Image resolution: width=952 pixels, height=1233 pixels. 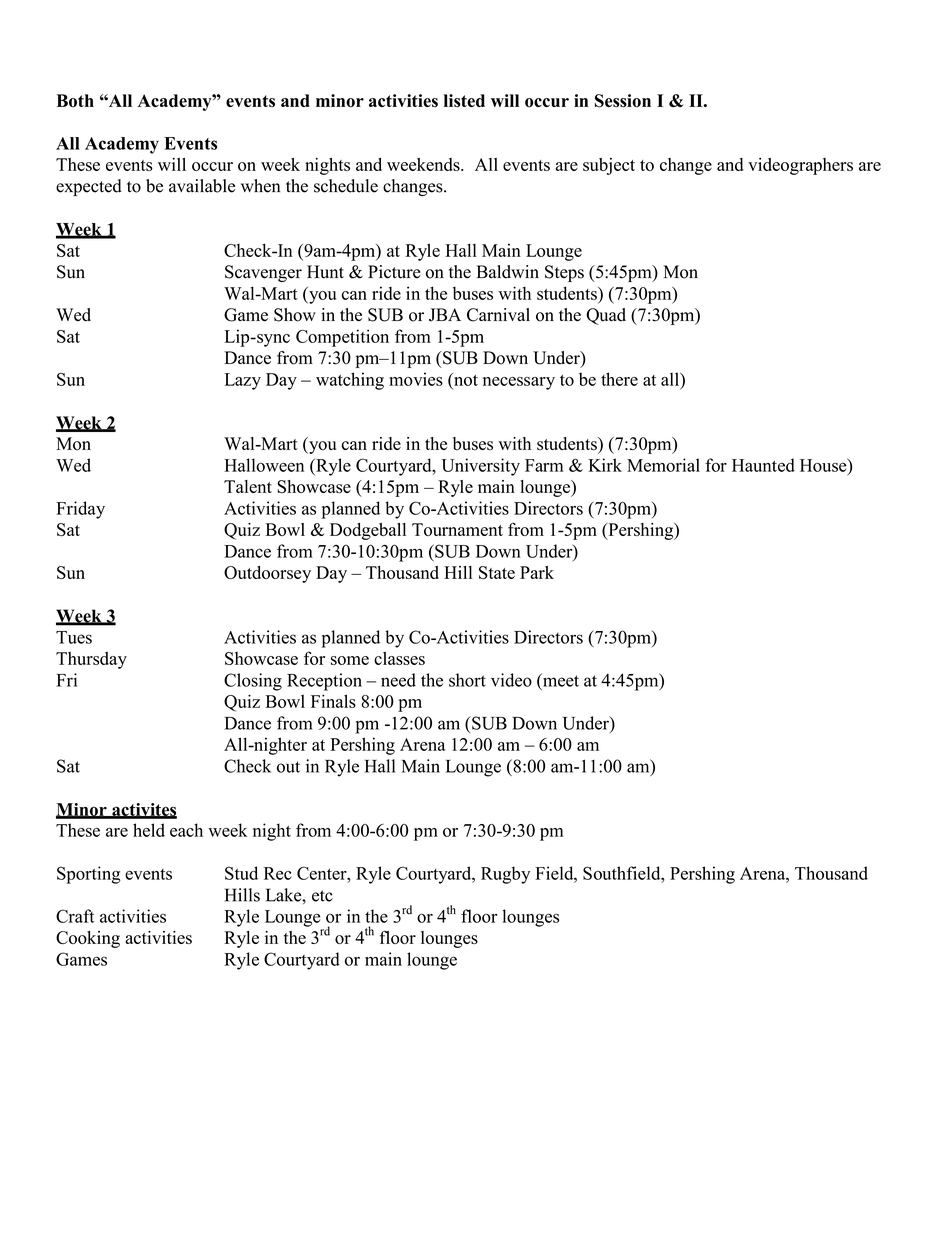 What do you see at coordinates (622, 101) in the screenshot?
I see `Session` at bounding box center [622, 101].
